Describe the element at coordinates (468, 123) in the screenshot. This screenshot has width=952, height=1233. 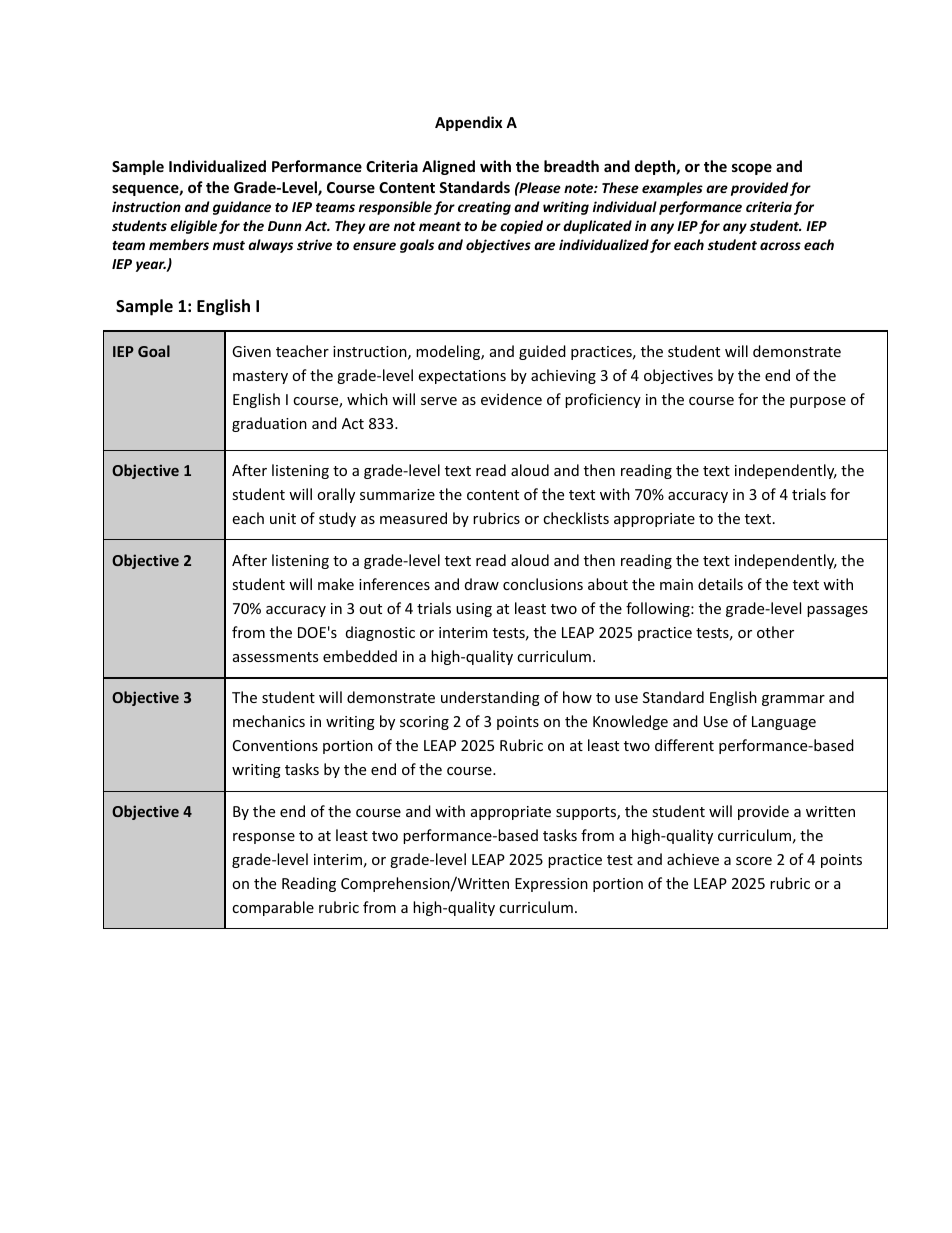
I see `Appendix` at that location.
